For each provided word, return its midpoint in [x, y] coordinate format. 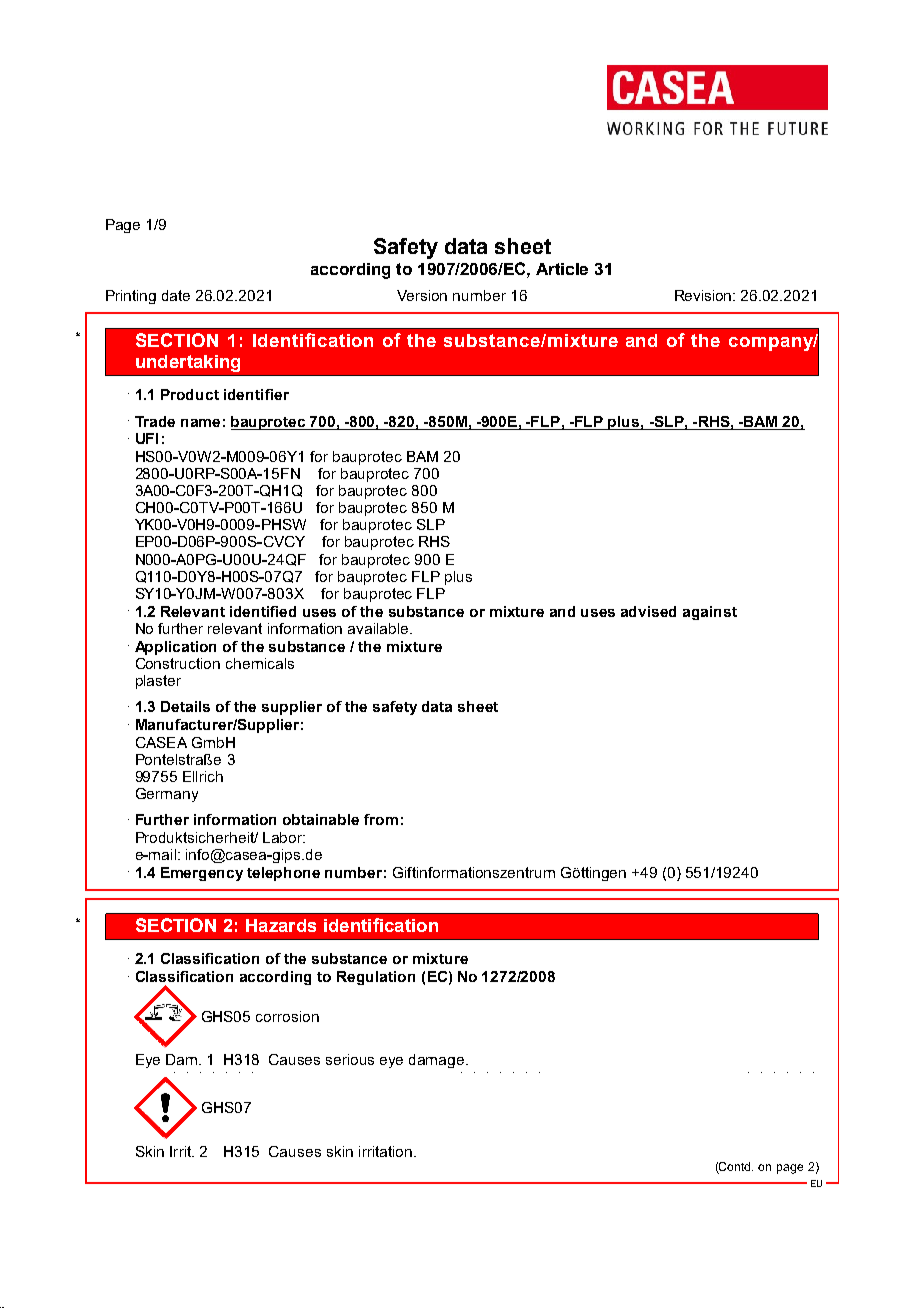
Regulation [376, 978]
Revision [704, 295]
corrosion [287, 1016]
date [176, 295]
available [378, 628]
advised [648, 611]
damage [438, 1061]
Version [422, 295]
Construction [178, 663]
